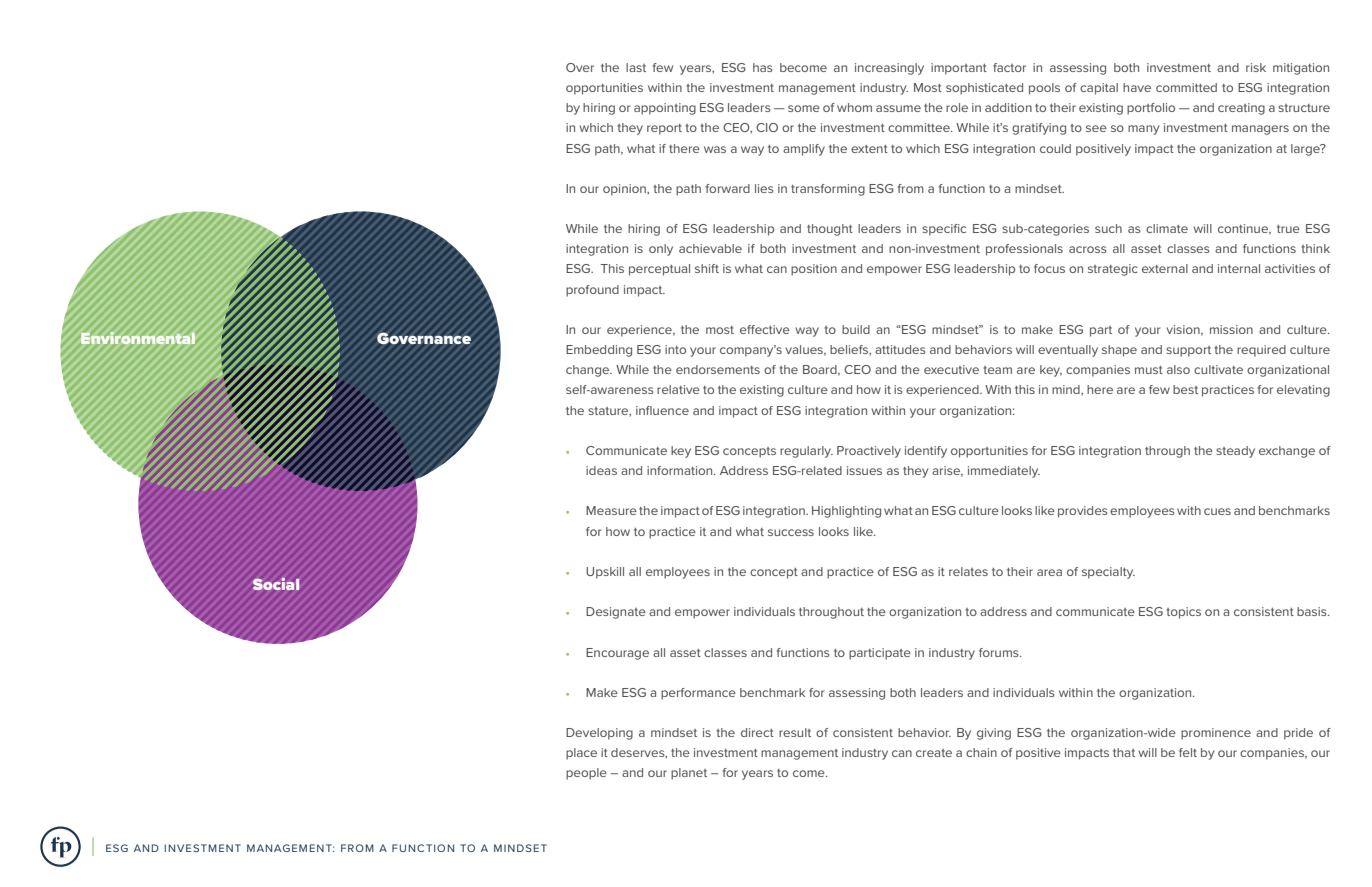  Describe the element at coordinates (763, 67) in the document. I see `has` at that location.
